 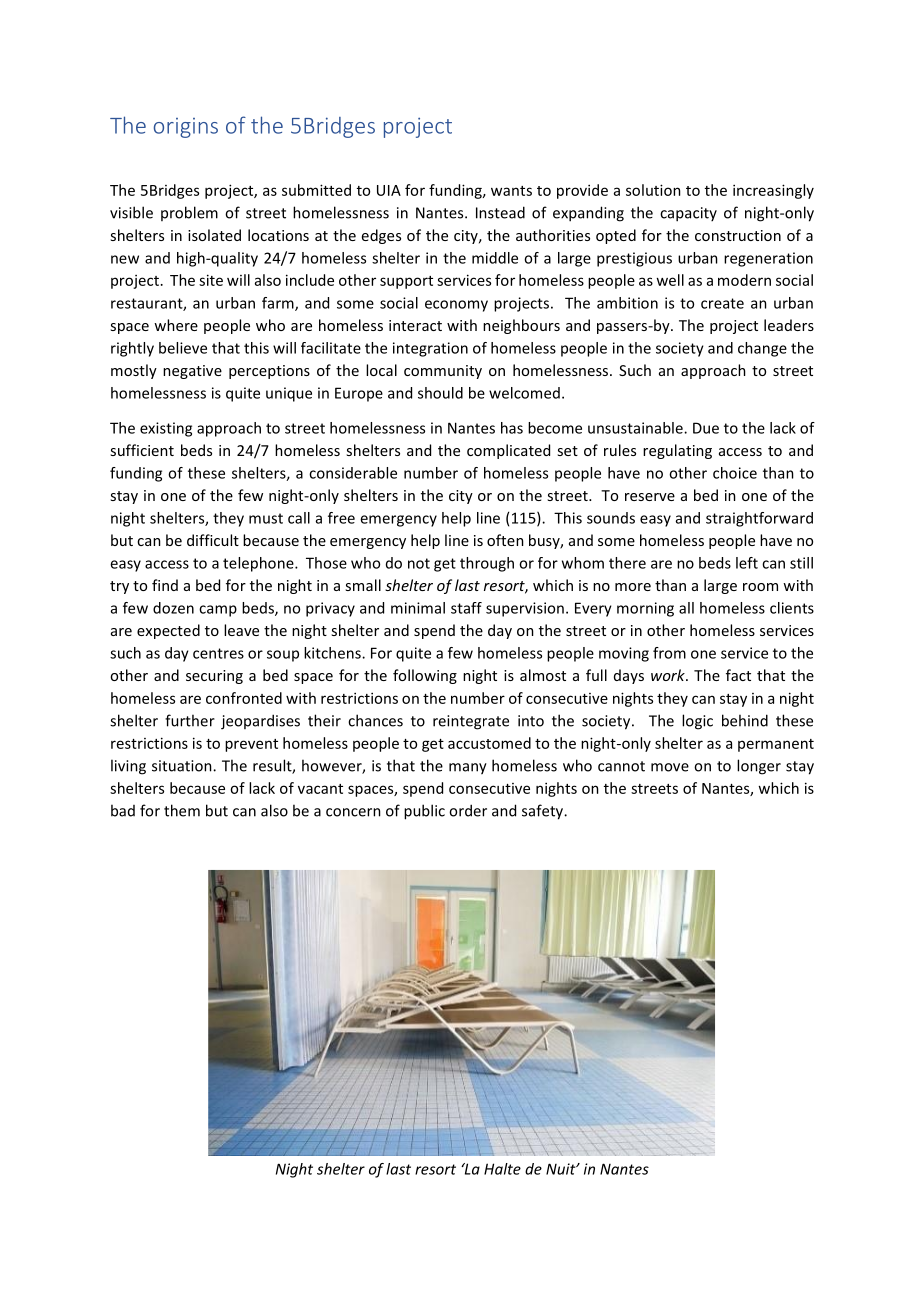 I want to click on increasingly, so click(x=773, y=191).
